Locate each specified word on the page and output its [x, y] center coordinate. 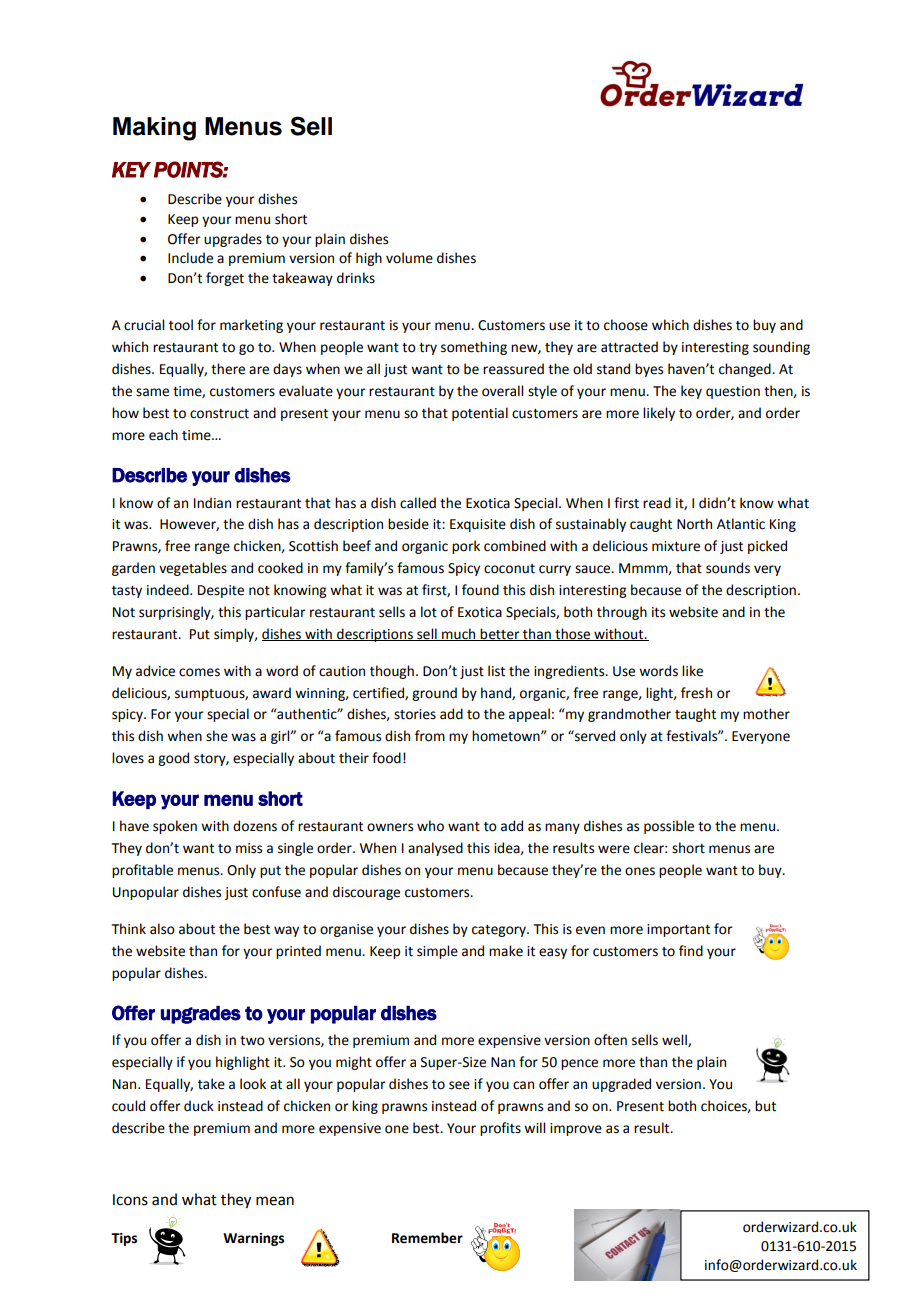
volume [409, 258]
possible [669, 827]
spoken [175, 827]
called [418, 503]
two [252, 1041]
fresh [696, 693]
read [657, 503]
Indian [212, 503]
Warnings [253, 1239]
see [459, 1085]
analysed [435, 849]
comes [199, 672]
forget [225, 279]
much [459, 634]
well [675, 1040]
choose [626, 325]
